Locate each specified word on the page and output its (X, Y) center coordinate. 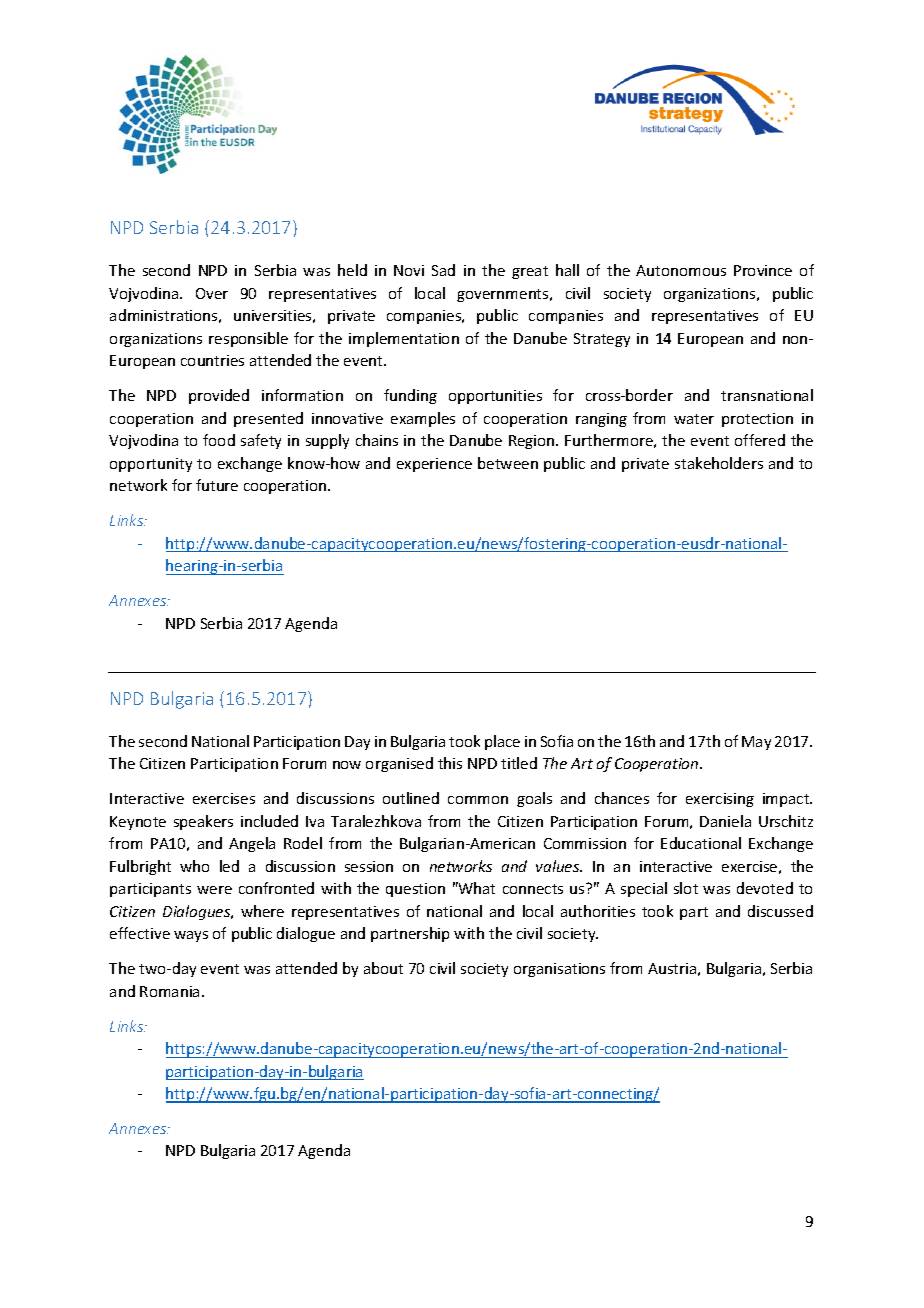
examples (423, 419)
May (756, 743)
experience (434, 465)
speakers (203, 822)
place (502, 742)
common (478, 800)
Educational (701, 843)
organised (399, 764)
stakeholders (719, 463)
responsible (248, 339)
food (219, 440)
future (217, 485)
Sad (443, 270)
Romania (169, 991)
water (694, 419)
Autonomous (681, 270)
